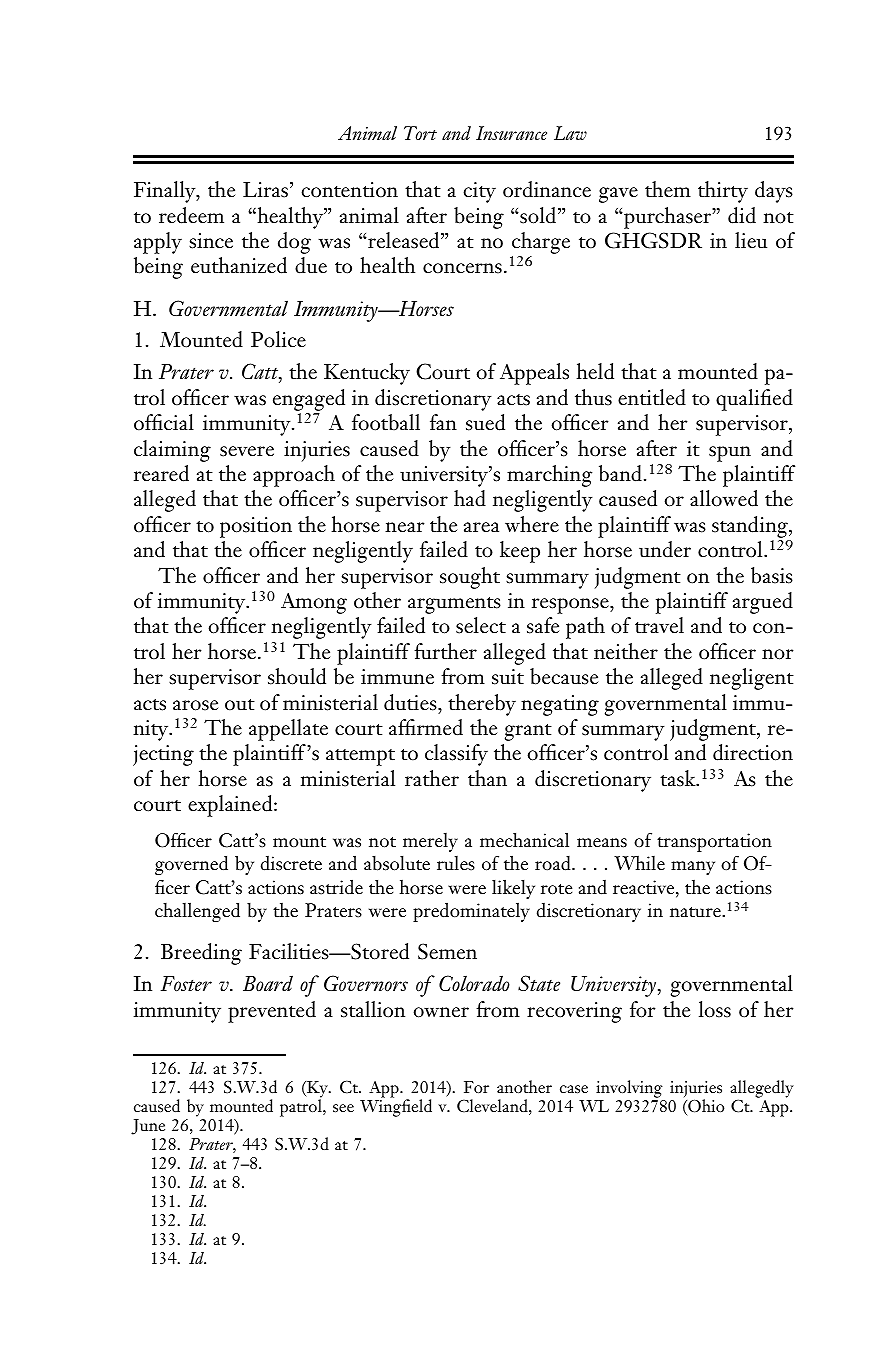 The width and height of the page is (895, 1372). I want to click on city, so click(479, 192).
